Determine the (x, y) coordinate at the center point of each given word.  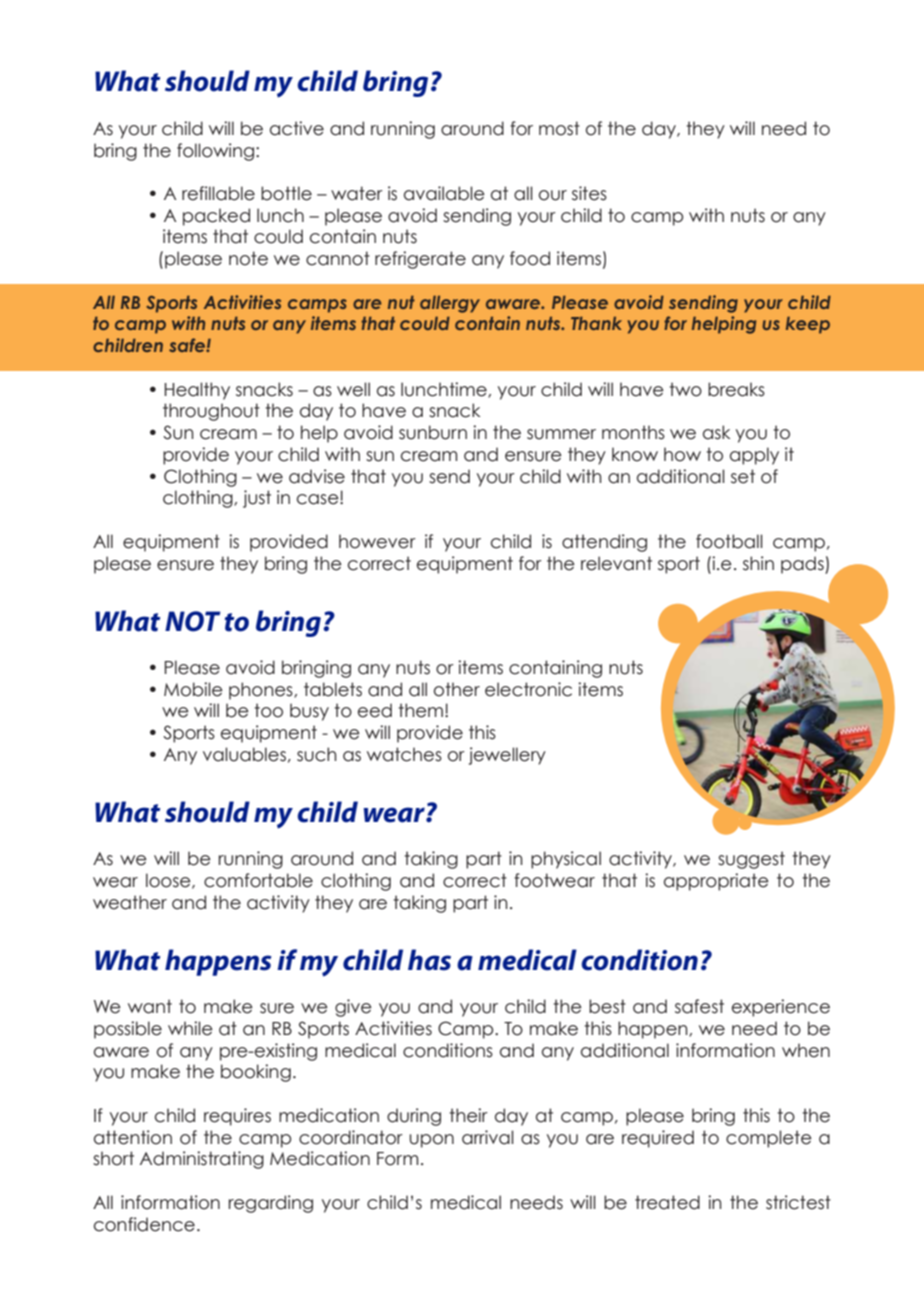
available (444, 193)
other (457, 689)
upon (431, 1141)
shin (758, 563)
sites (589, 193)
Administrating (202, 1160)
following (215, 152)
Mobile (193, 689)
